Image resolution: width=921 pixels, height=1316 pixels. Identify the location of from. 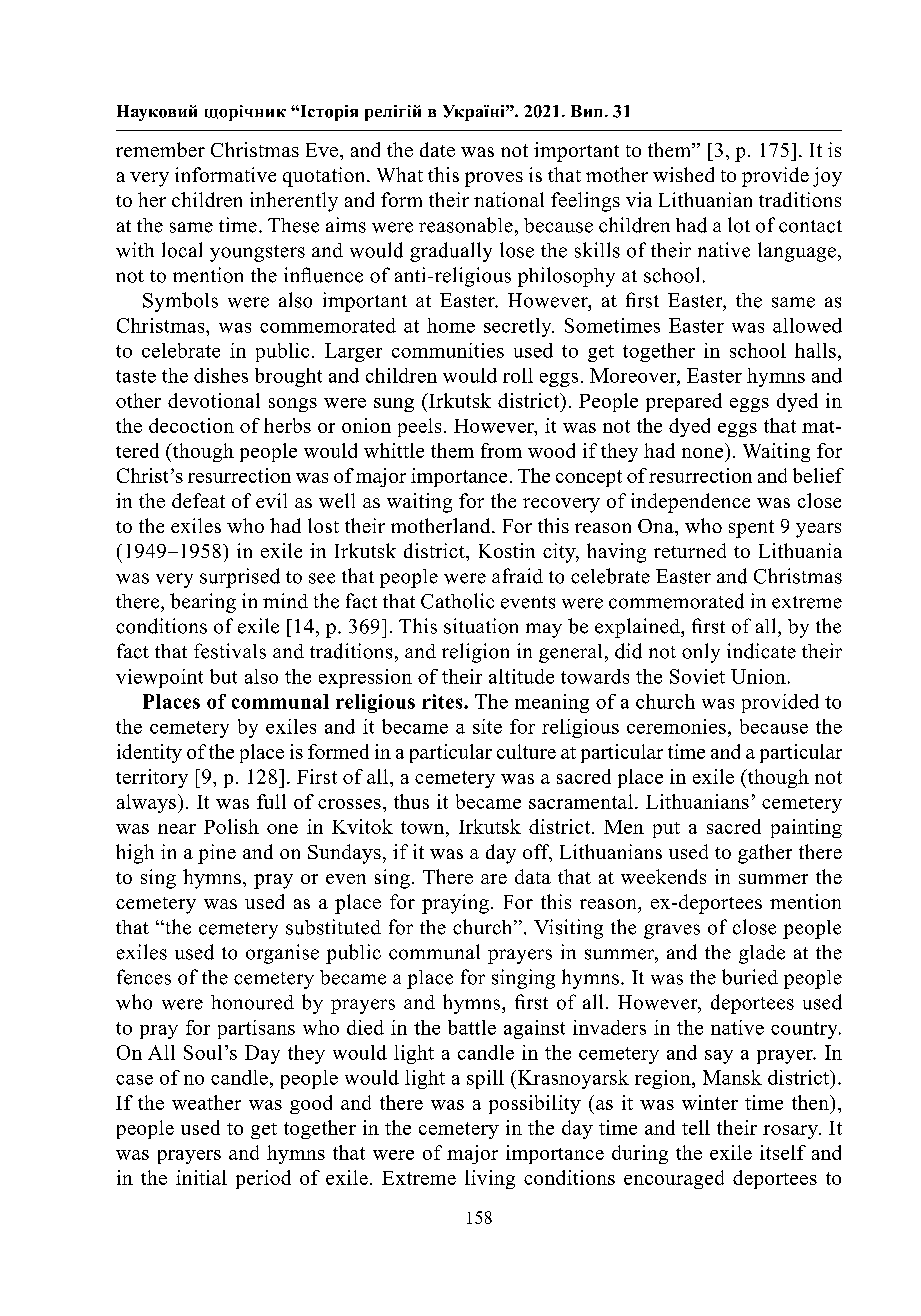
(501, 450).
